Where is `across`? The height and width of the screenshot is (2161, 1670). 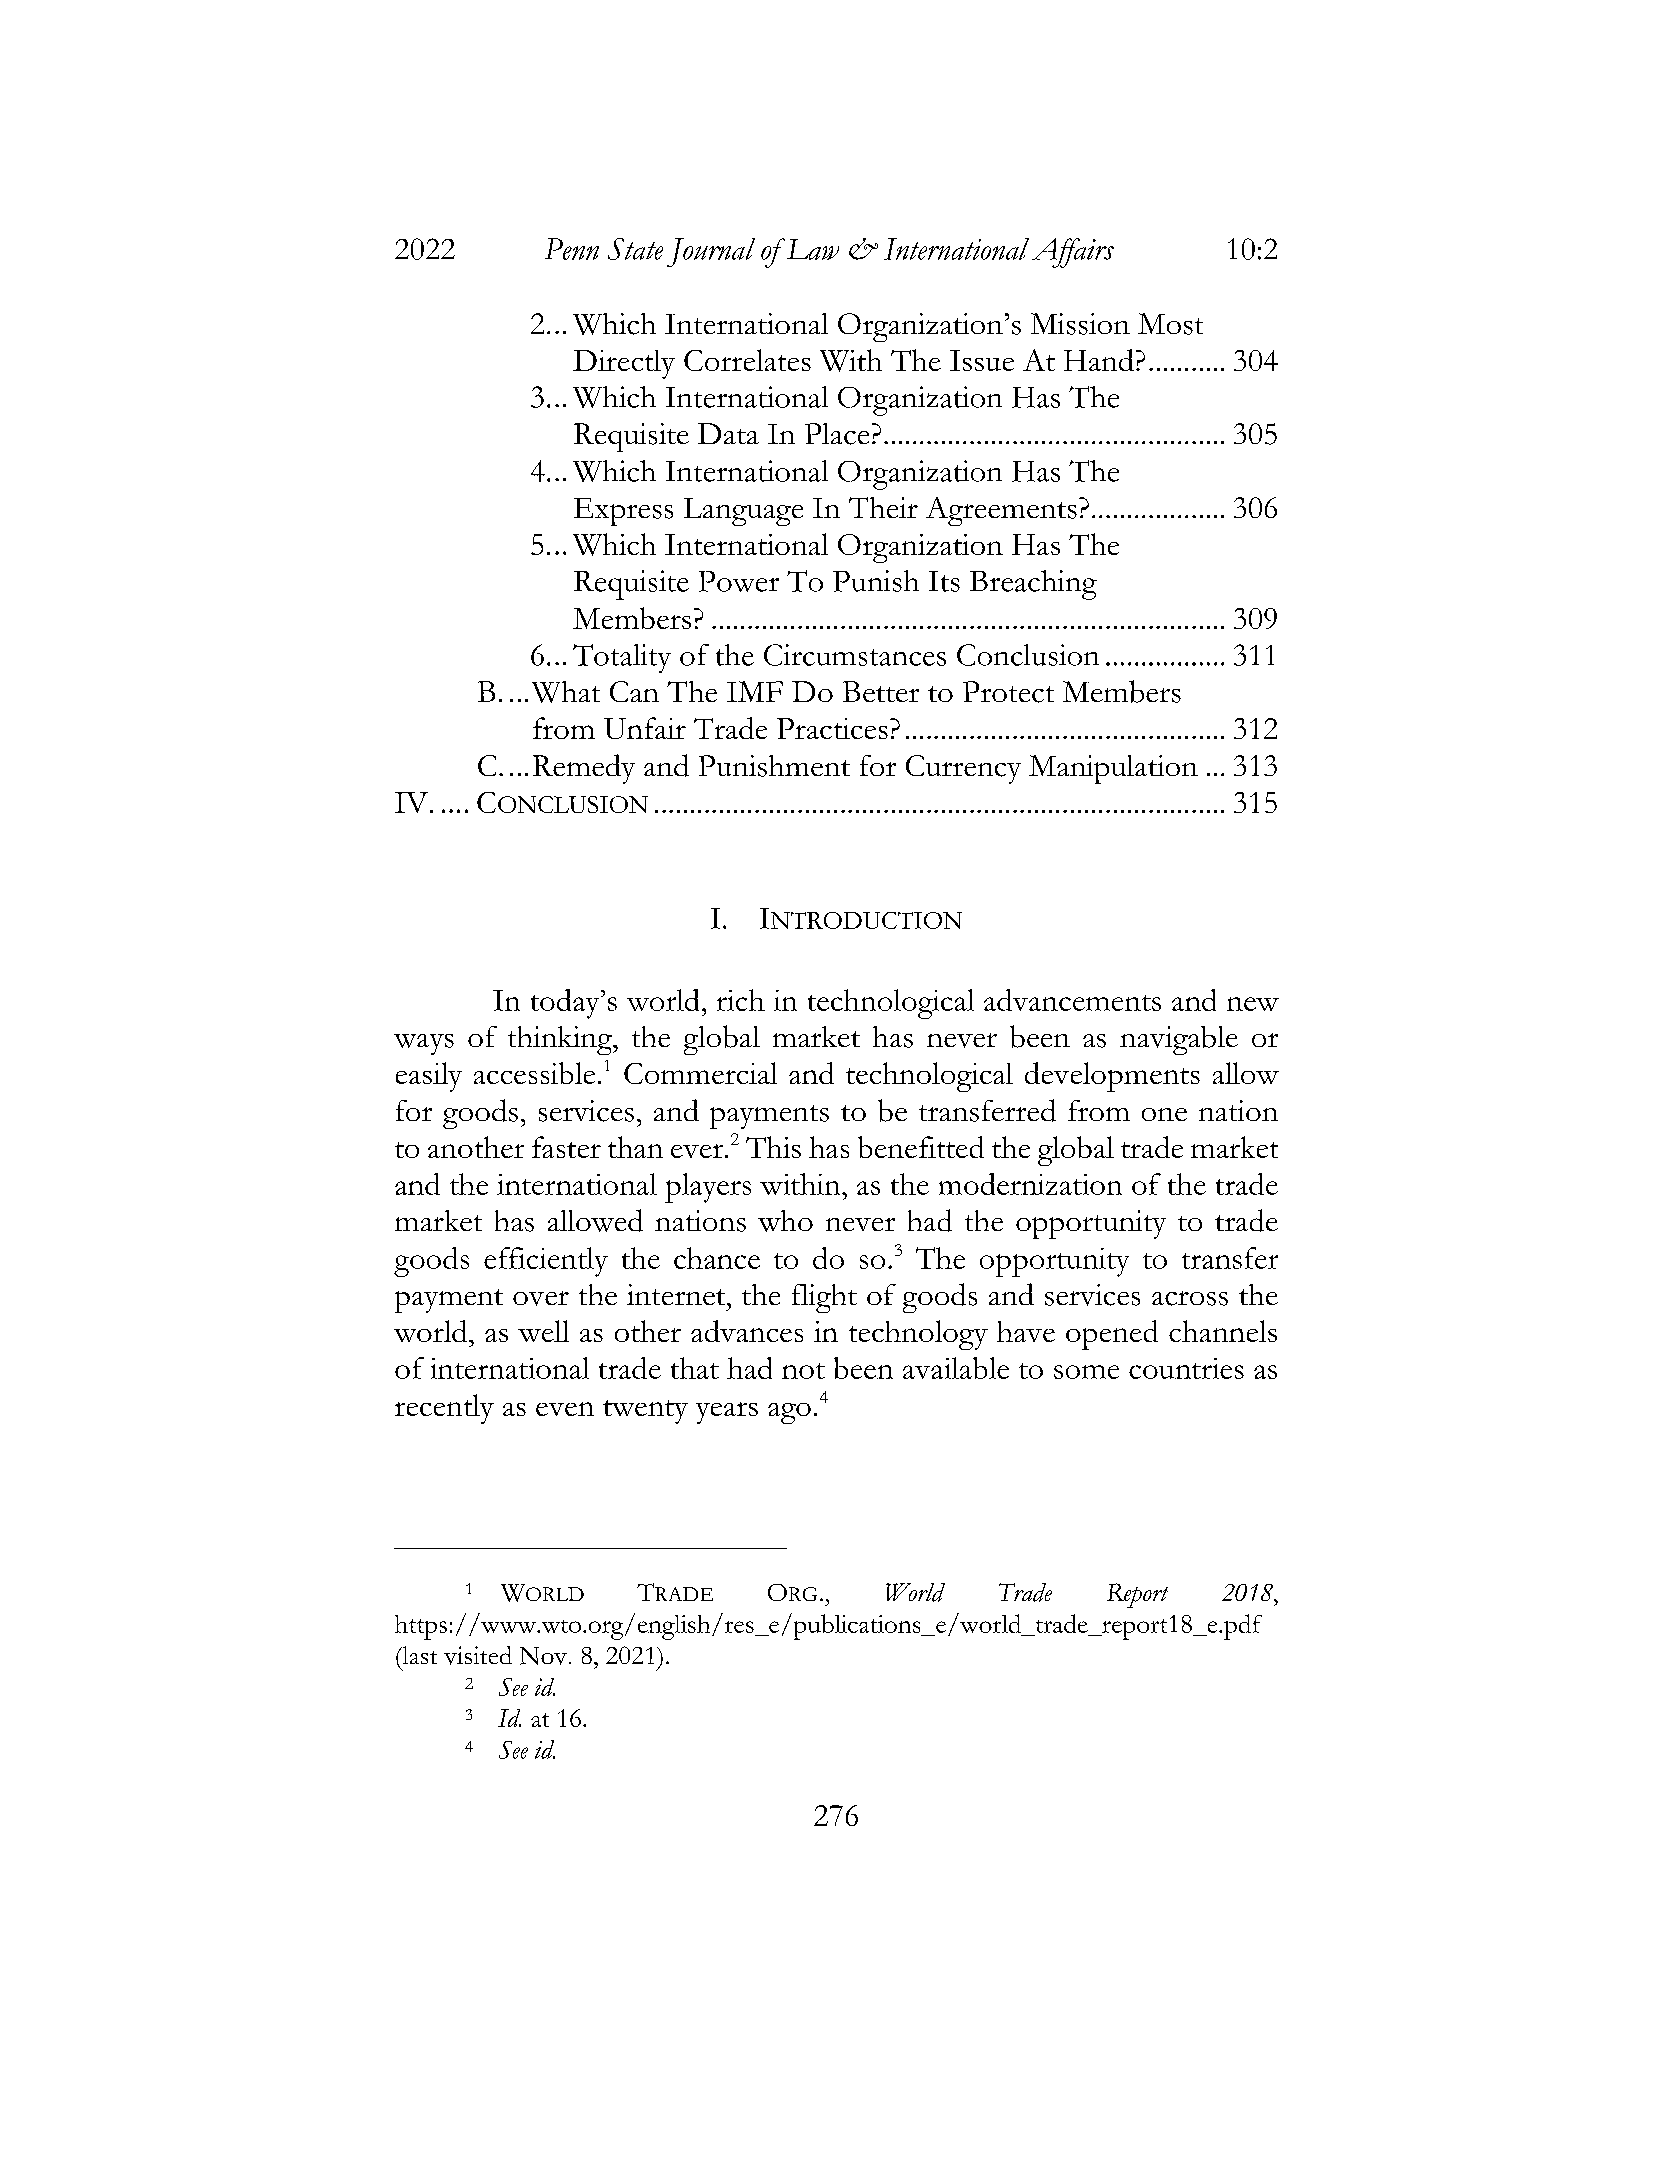 across is located at coordinates (1190, 1298).
